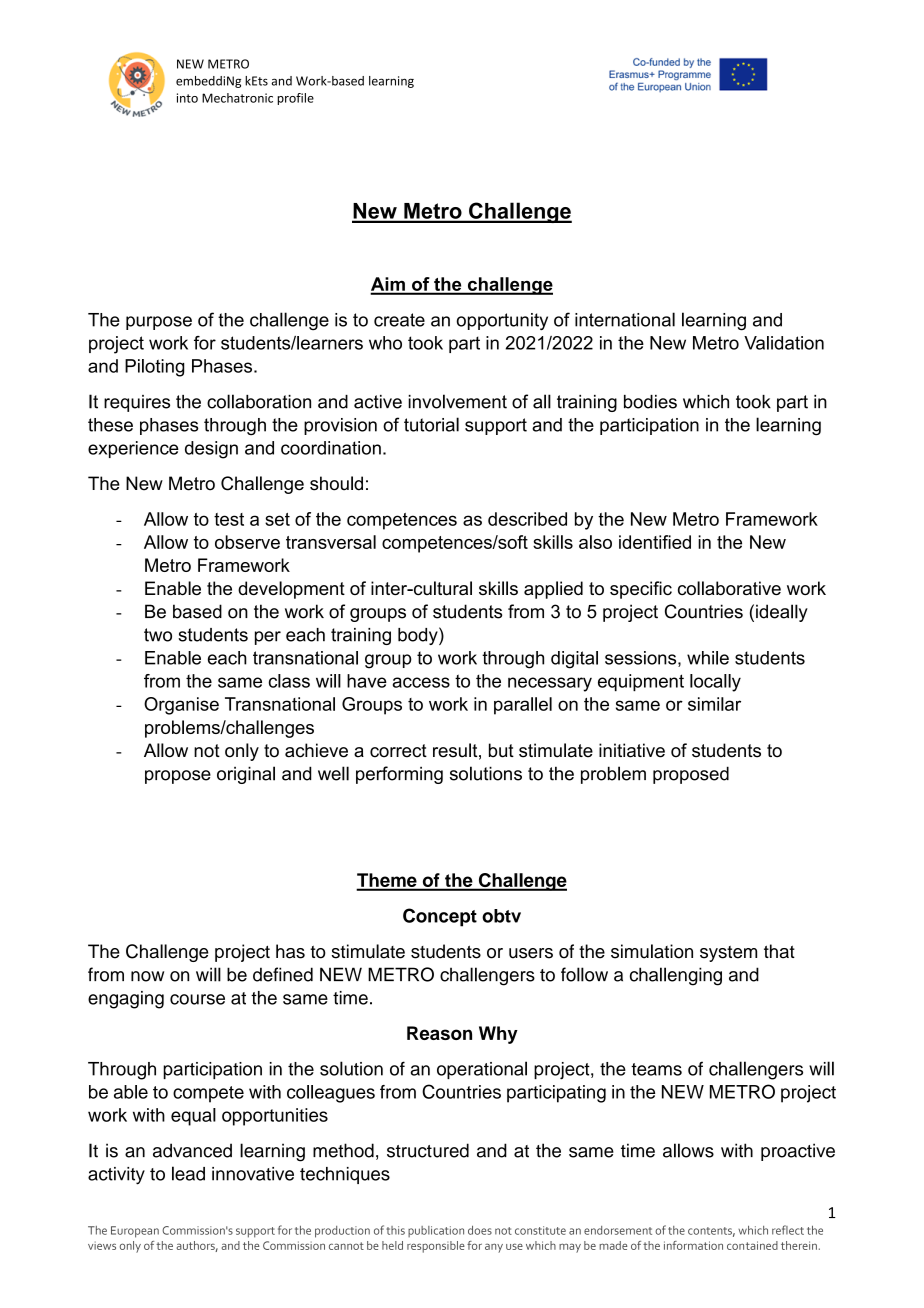 The height and width of the screenshot is (1308, 924). Describe the element at coordinates (295, 99) in the screenshot. I see `profile` at that location.
